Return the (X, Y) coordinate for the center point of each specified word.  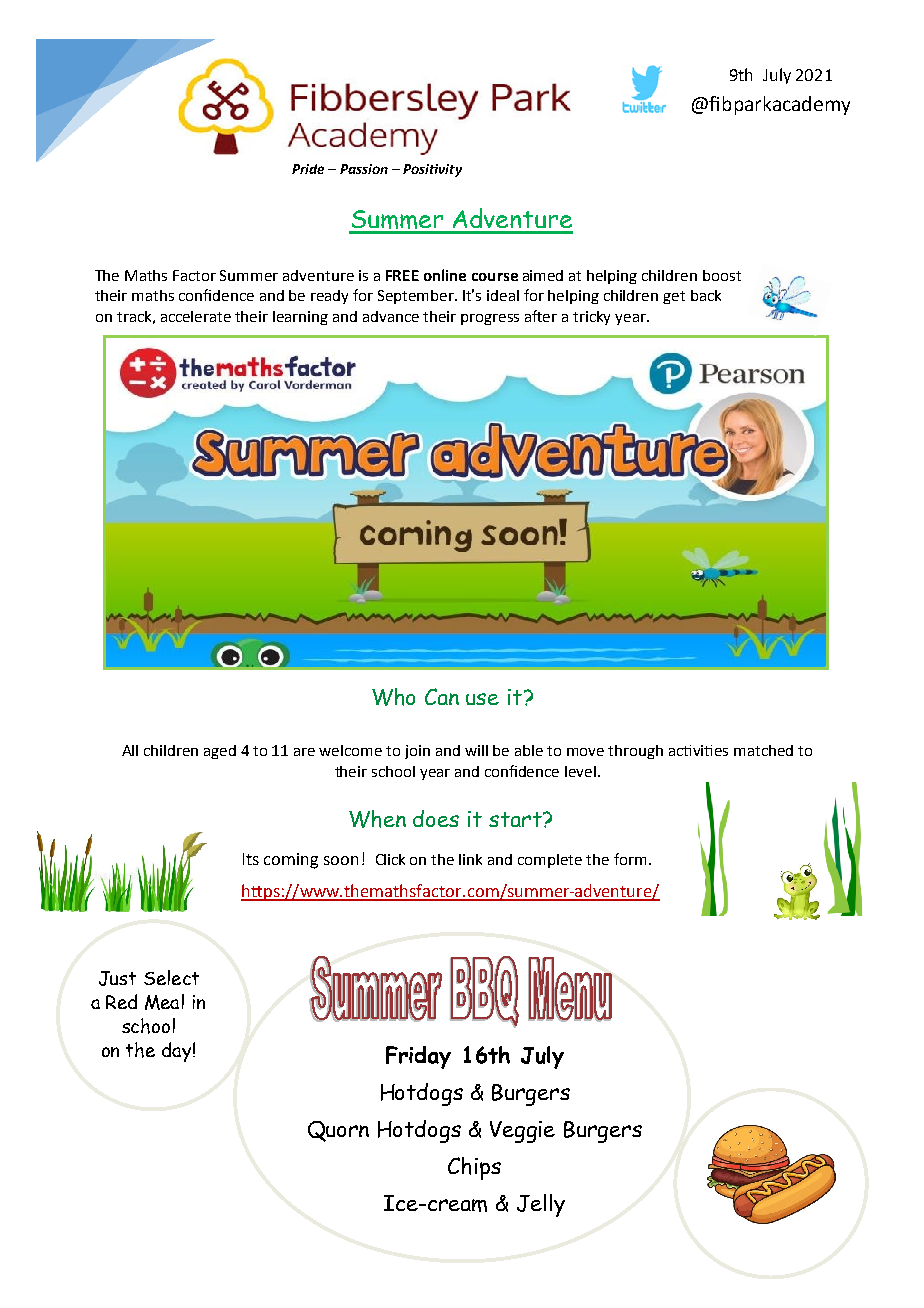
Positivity (432, 170)
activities (698, 750)
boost (722, 275)
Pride (308, 169)
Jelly (541, 1205)
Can (442, 696)
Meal (164, 1002)
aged (220, 752)
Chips (474, 1168)
